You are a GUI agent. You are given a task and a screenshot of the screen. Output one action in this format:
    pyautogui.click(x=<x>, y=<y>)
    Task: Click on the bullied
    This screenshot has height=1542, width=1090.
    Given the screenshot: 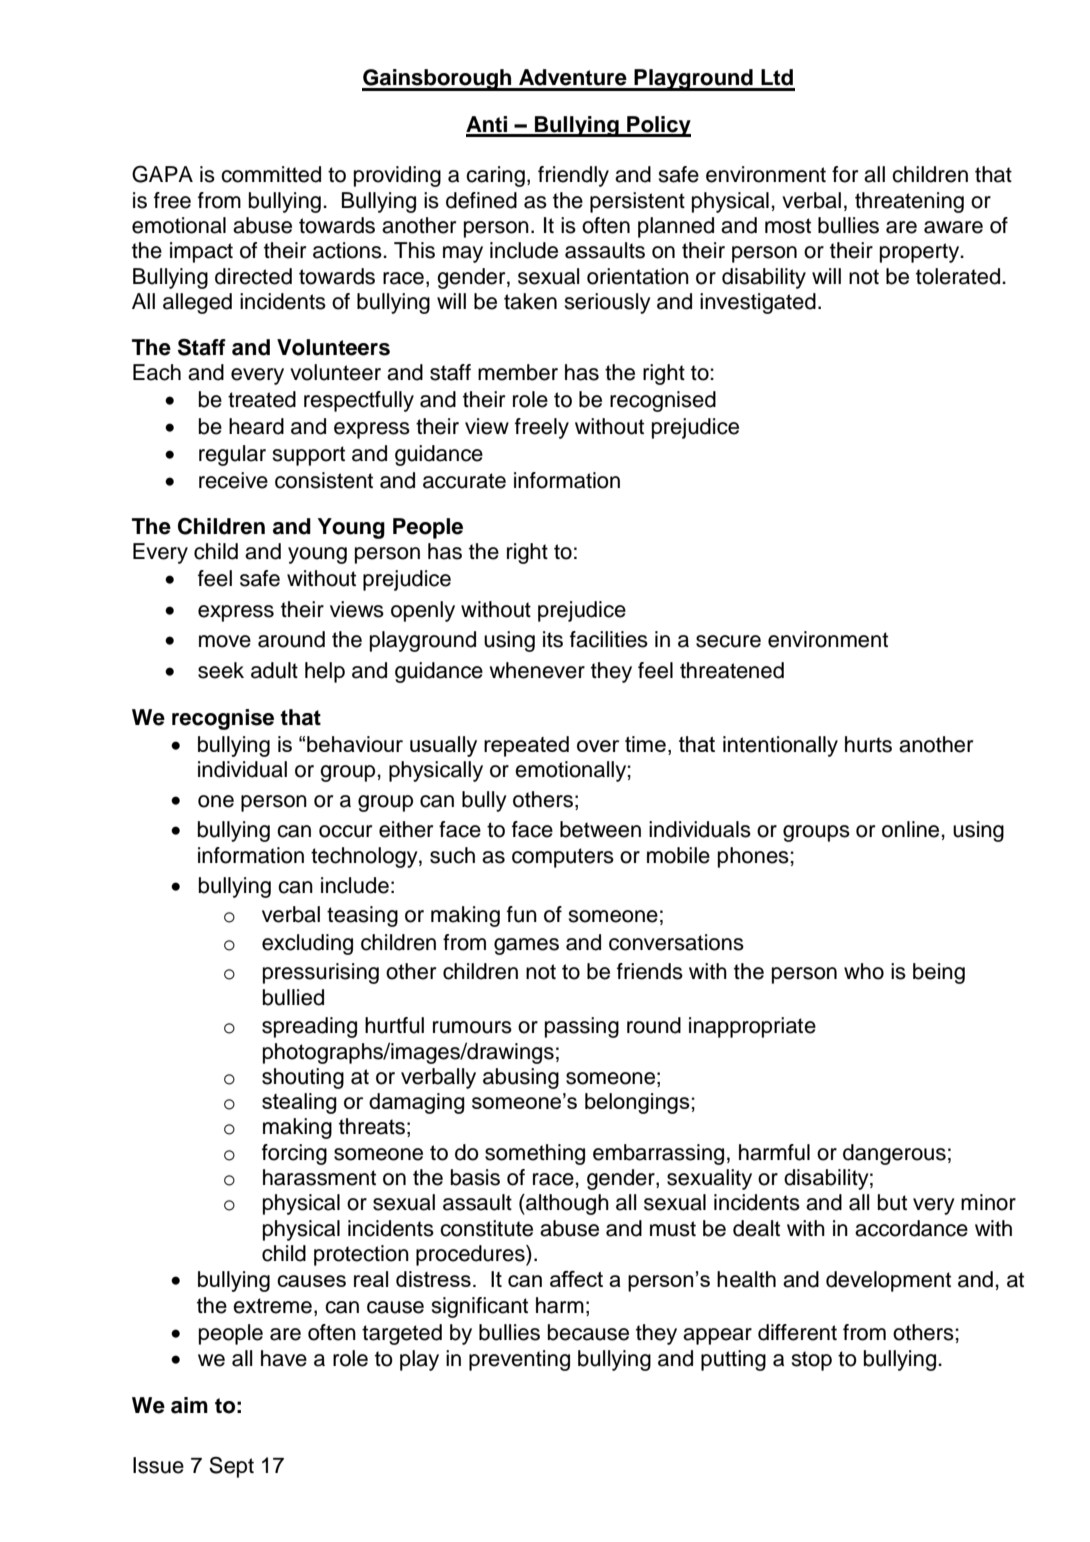 What is the action you would take?
    pyautogui.click(x=293, y=997)
